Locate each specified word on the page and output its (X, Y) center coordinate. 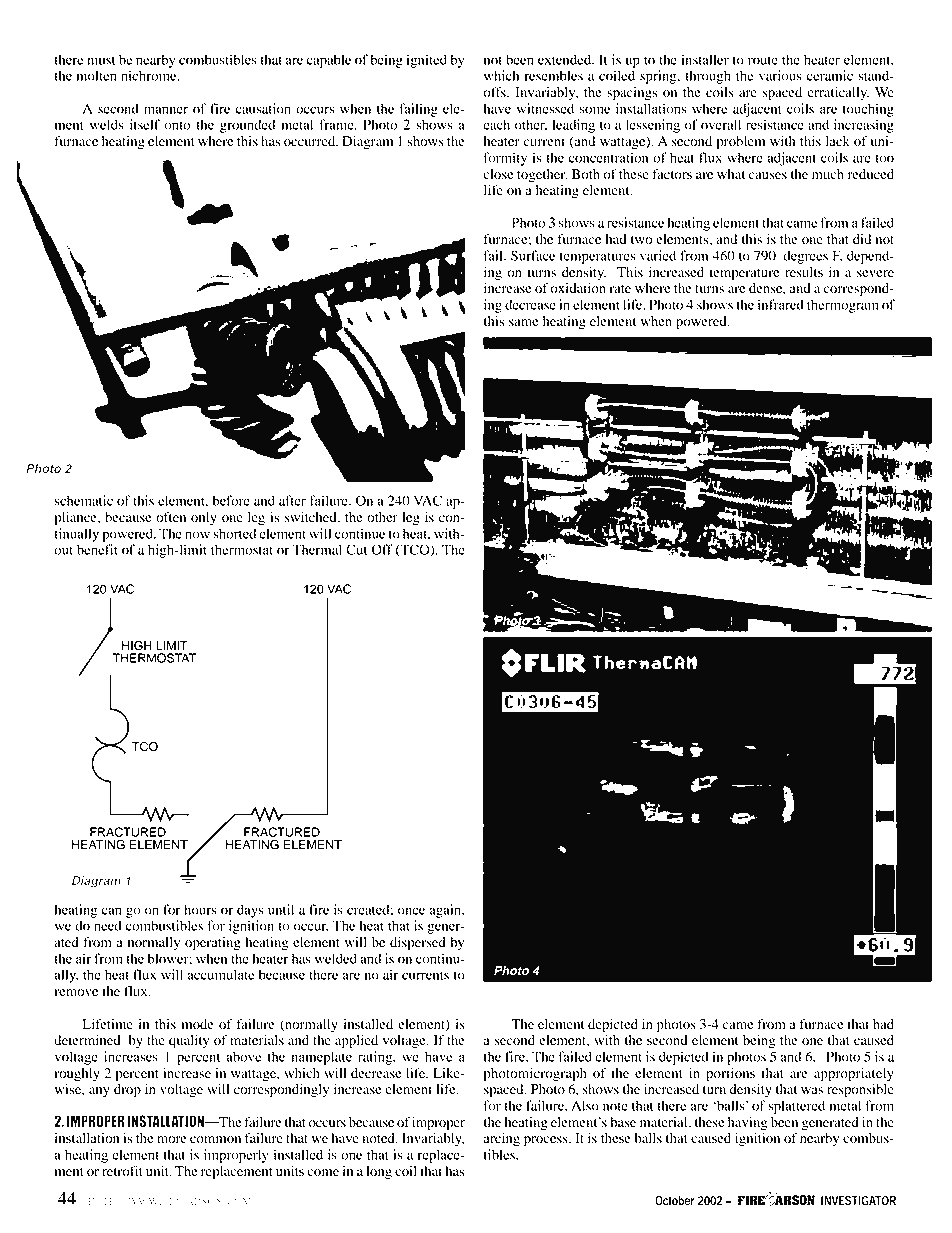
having (748, 1124)
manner (166, 110)
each (496, 124)
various (780, 75)
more (172, 1140)
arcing (502, 1140)
